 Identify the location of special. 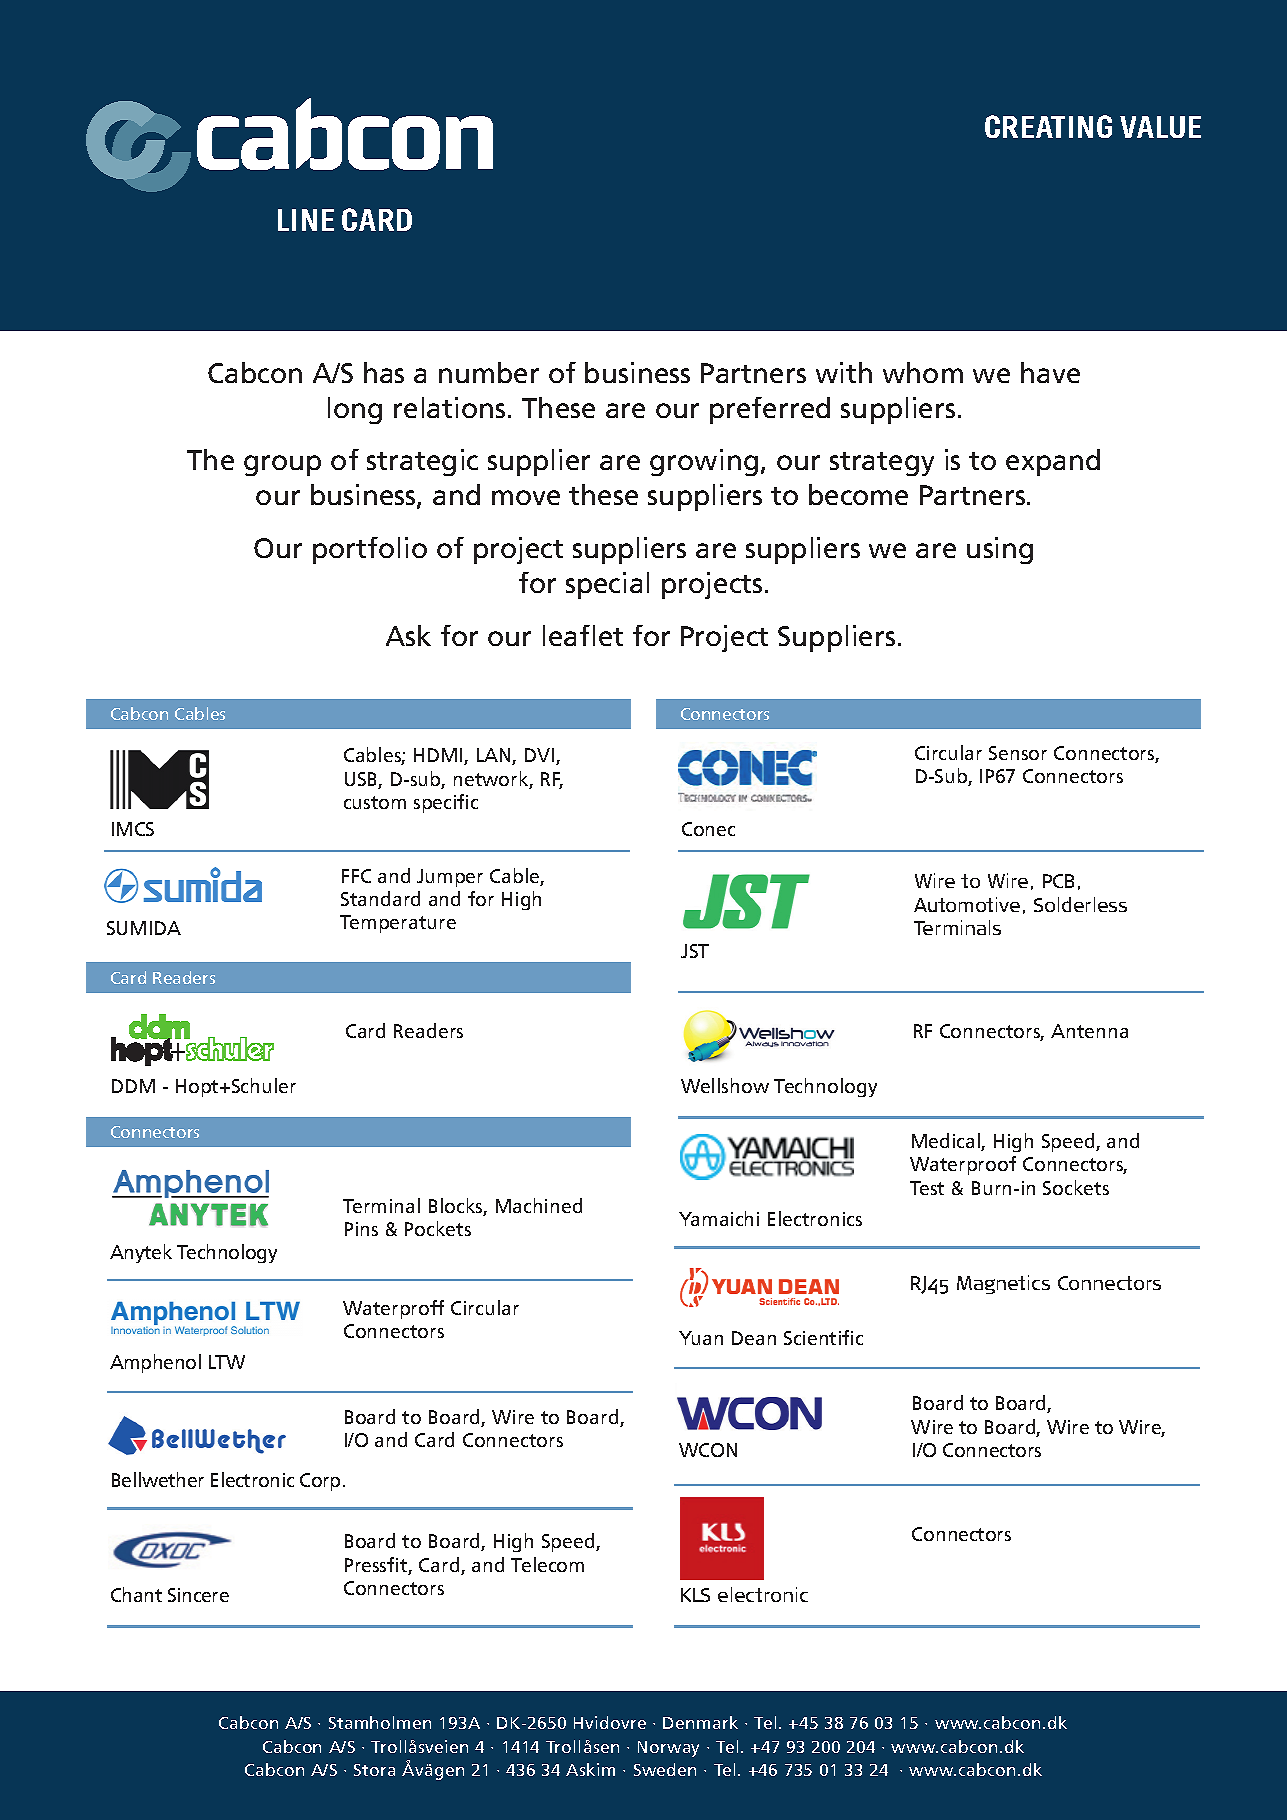
(607, 585).
